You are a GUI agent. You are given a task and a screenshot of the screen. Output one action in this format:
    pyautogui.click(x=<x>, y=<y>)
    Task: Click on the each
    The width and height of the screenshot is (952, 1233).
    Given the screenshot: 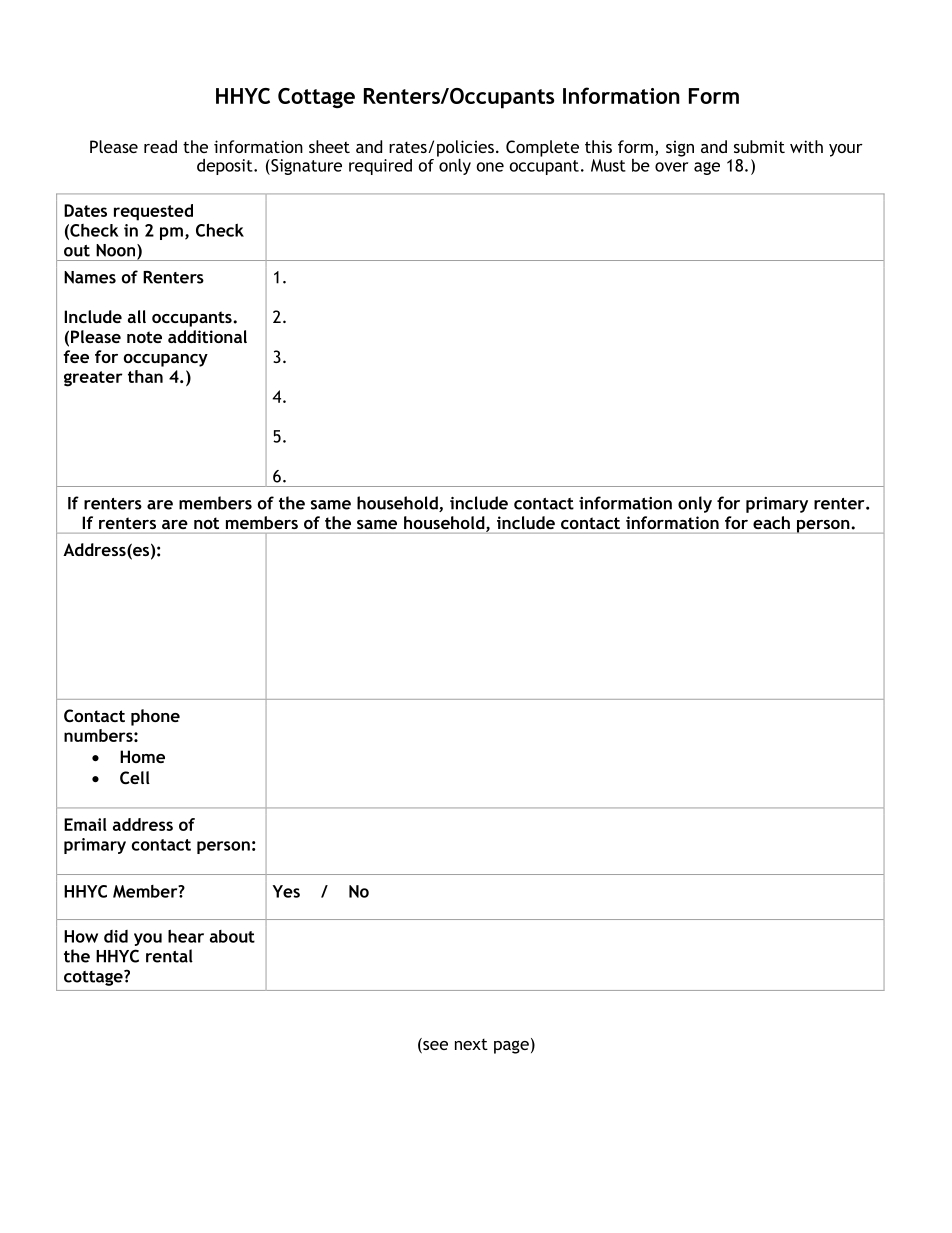 What is the action you would take?
    pyautogui.click(x=771, y=522)
